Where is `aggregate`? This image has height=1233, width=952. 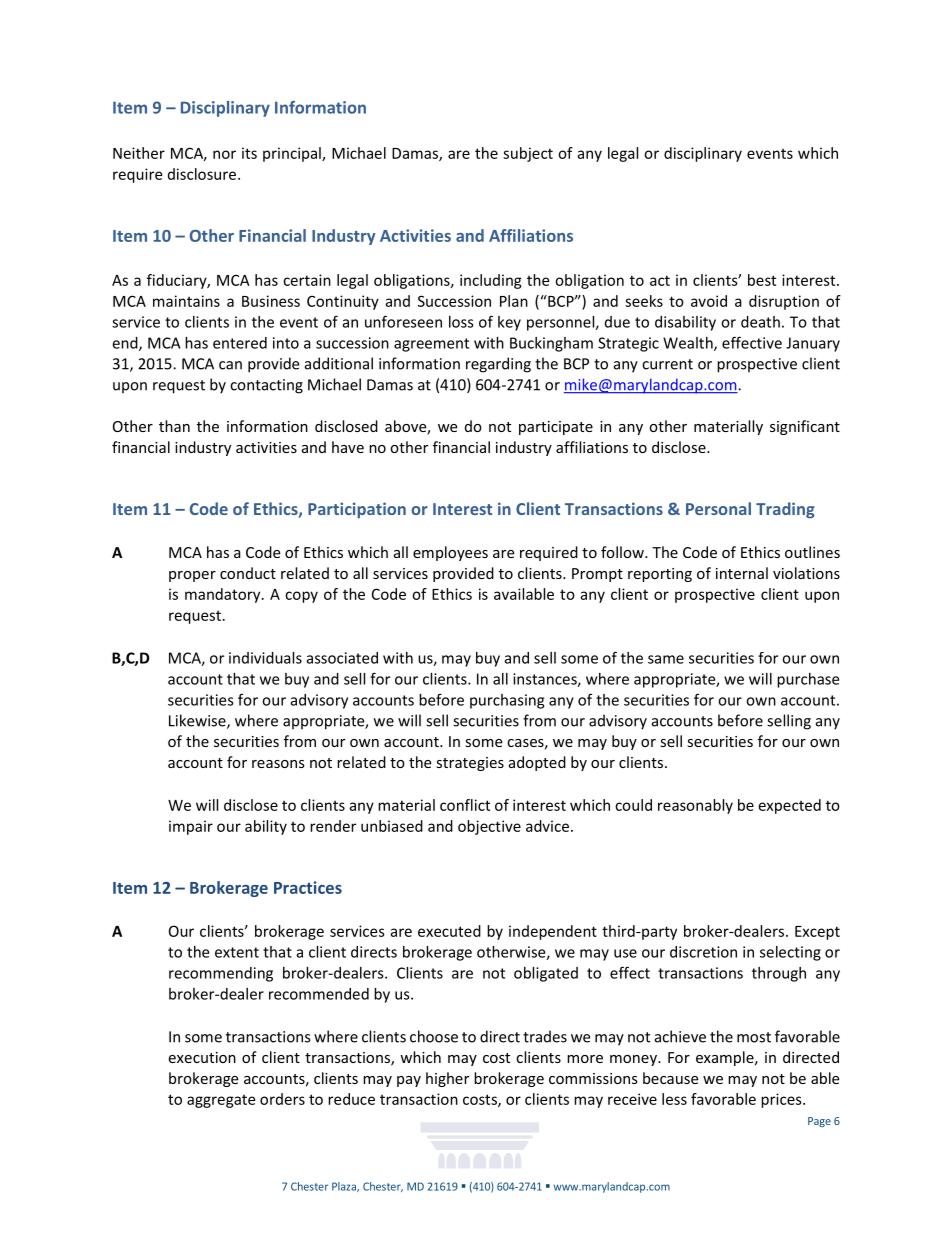
aggregate is located at coordinates (221, 1101).
